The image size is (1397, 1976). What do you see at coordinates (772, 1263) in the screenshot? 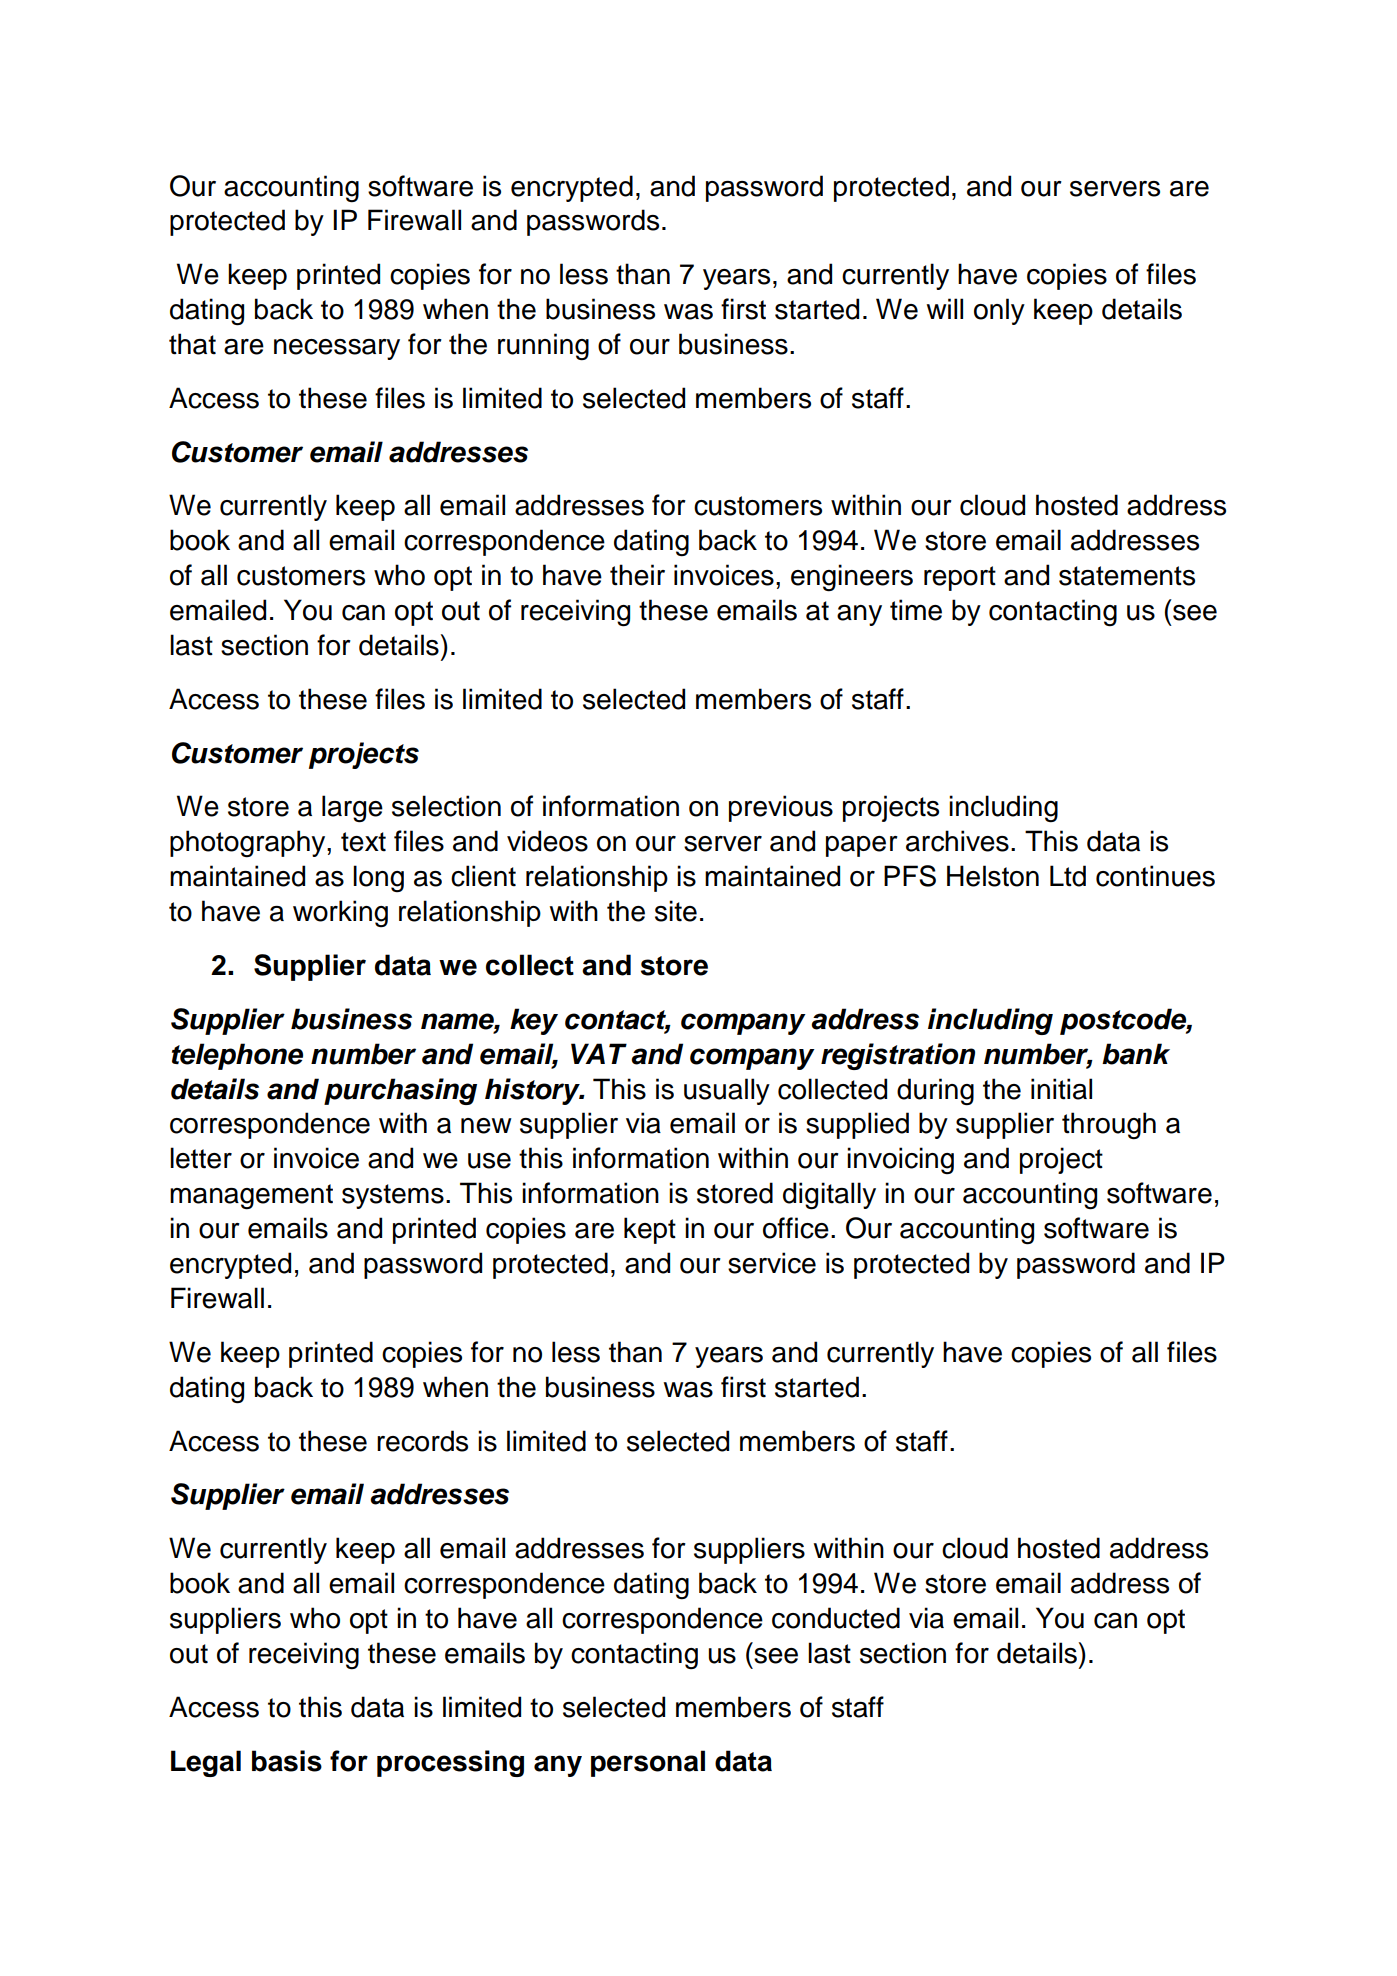
I see `service` at bounding box center [772, 1263].
